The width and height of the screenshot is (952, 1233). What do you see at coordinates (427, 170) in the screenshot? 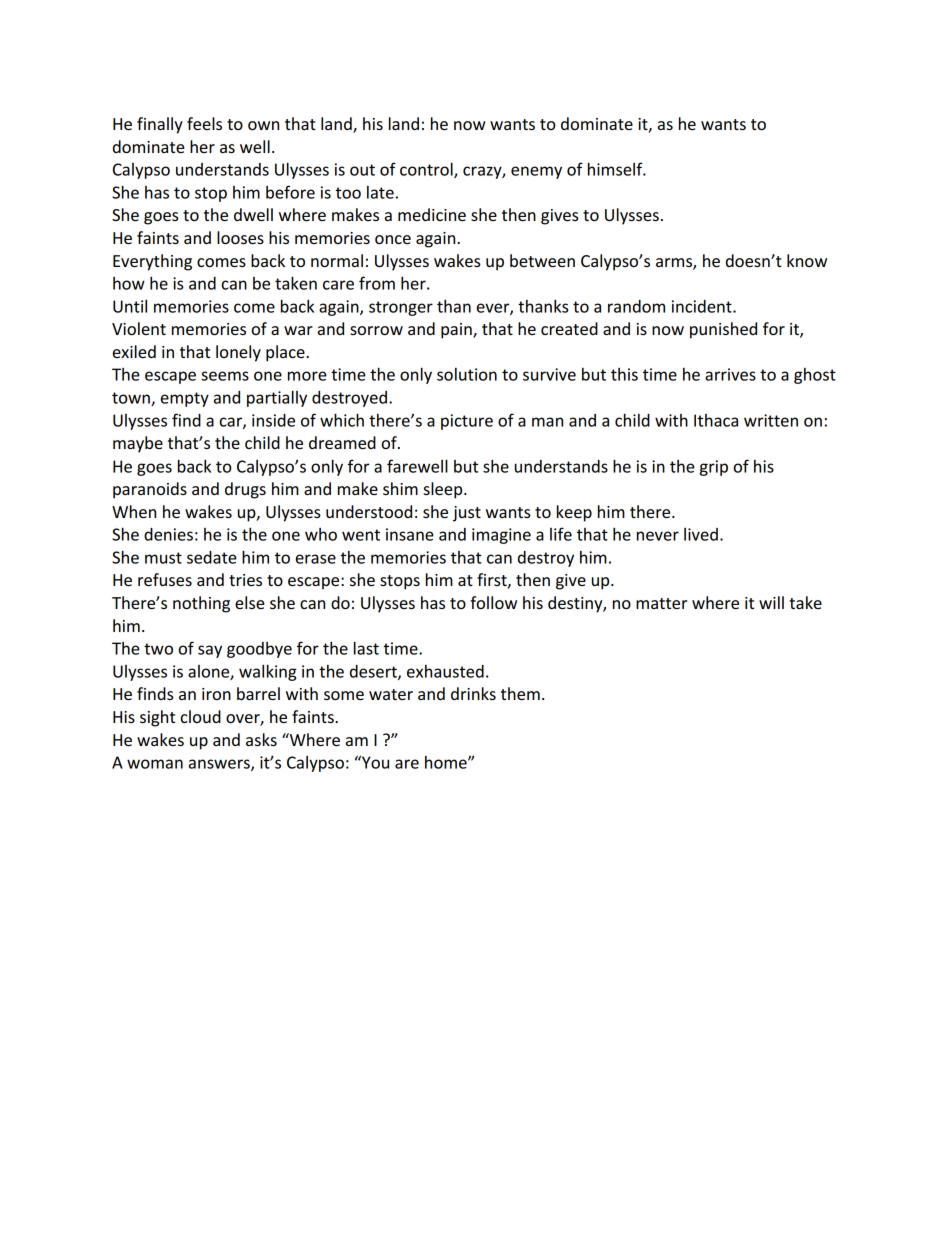
I see `control` at bounding box center [427, 170].
